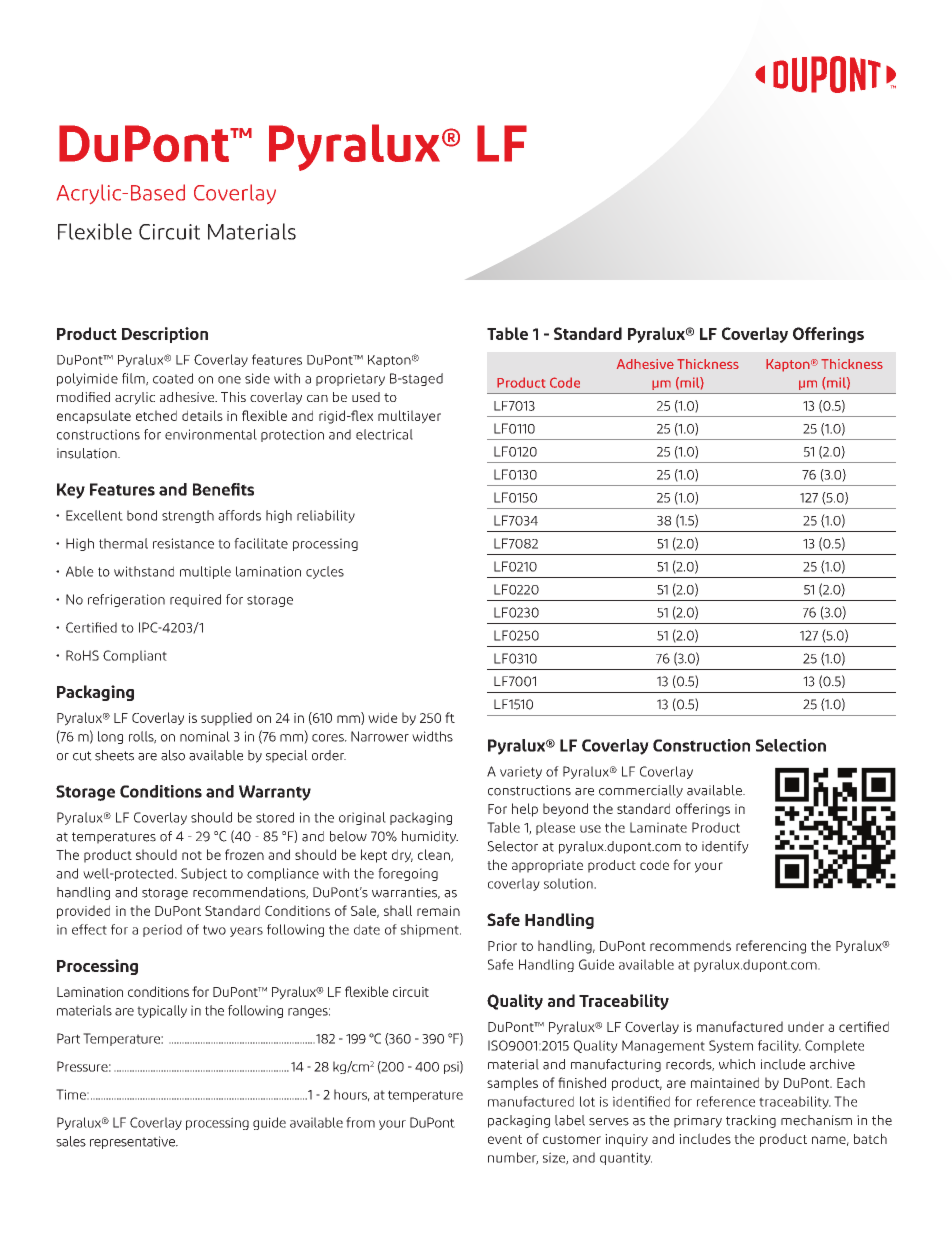  What do you see at coordinates (435, 855) in the image?
I see `clean` at bounding box center [435, 855].
